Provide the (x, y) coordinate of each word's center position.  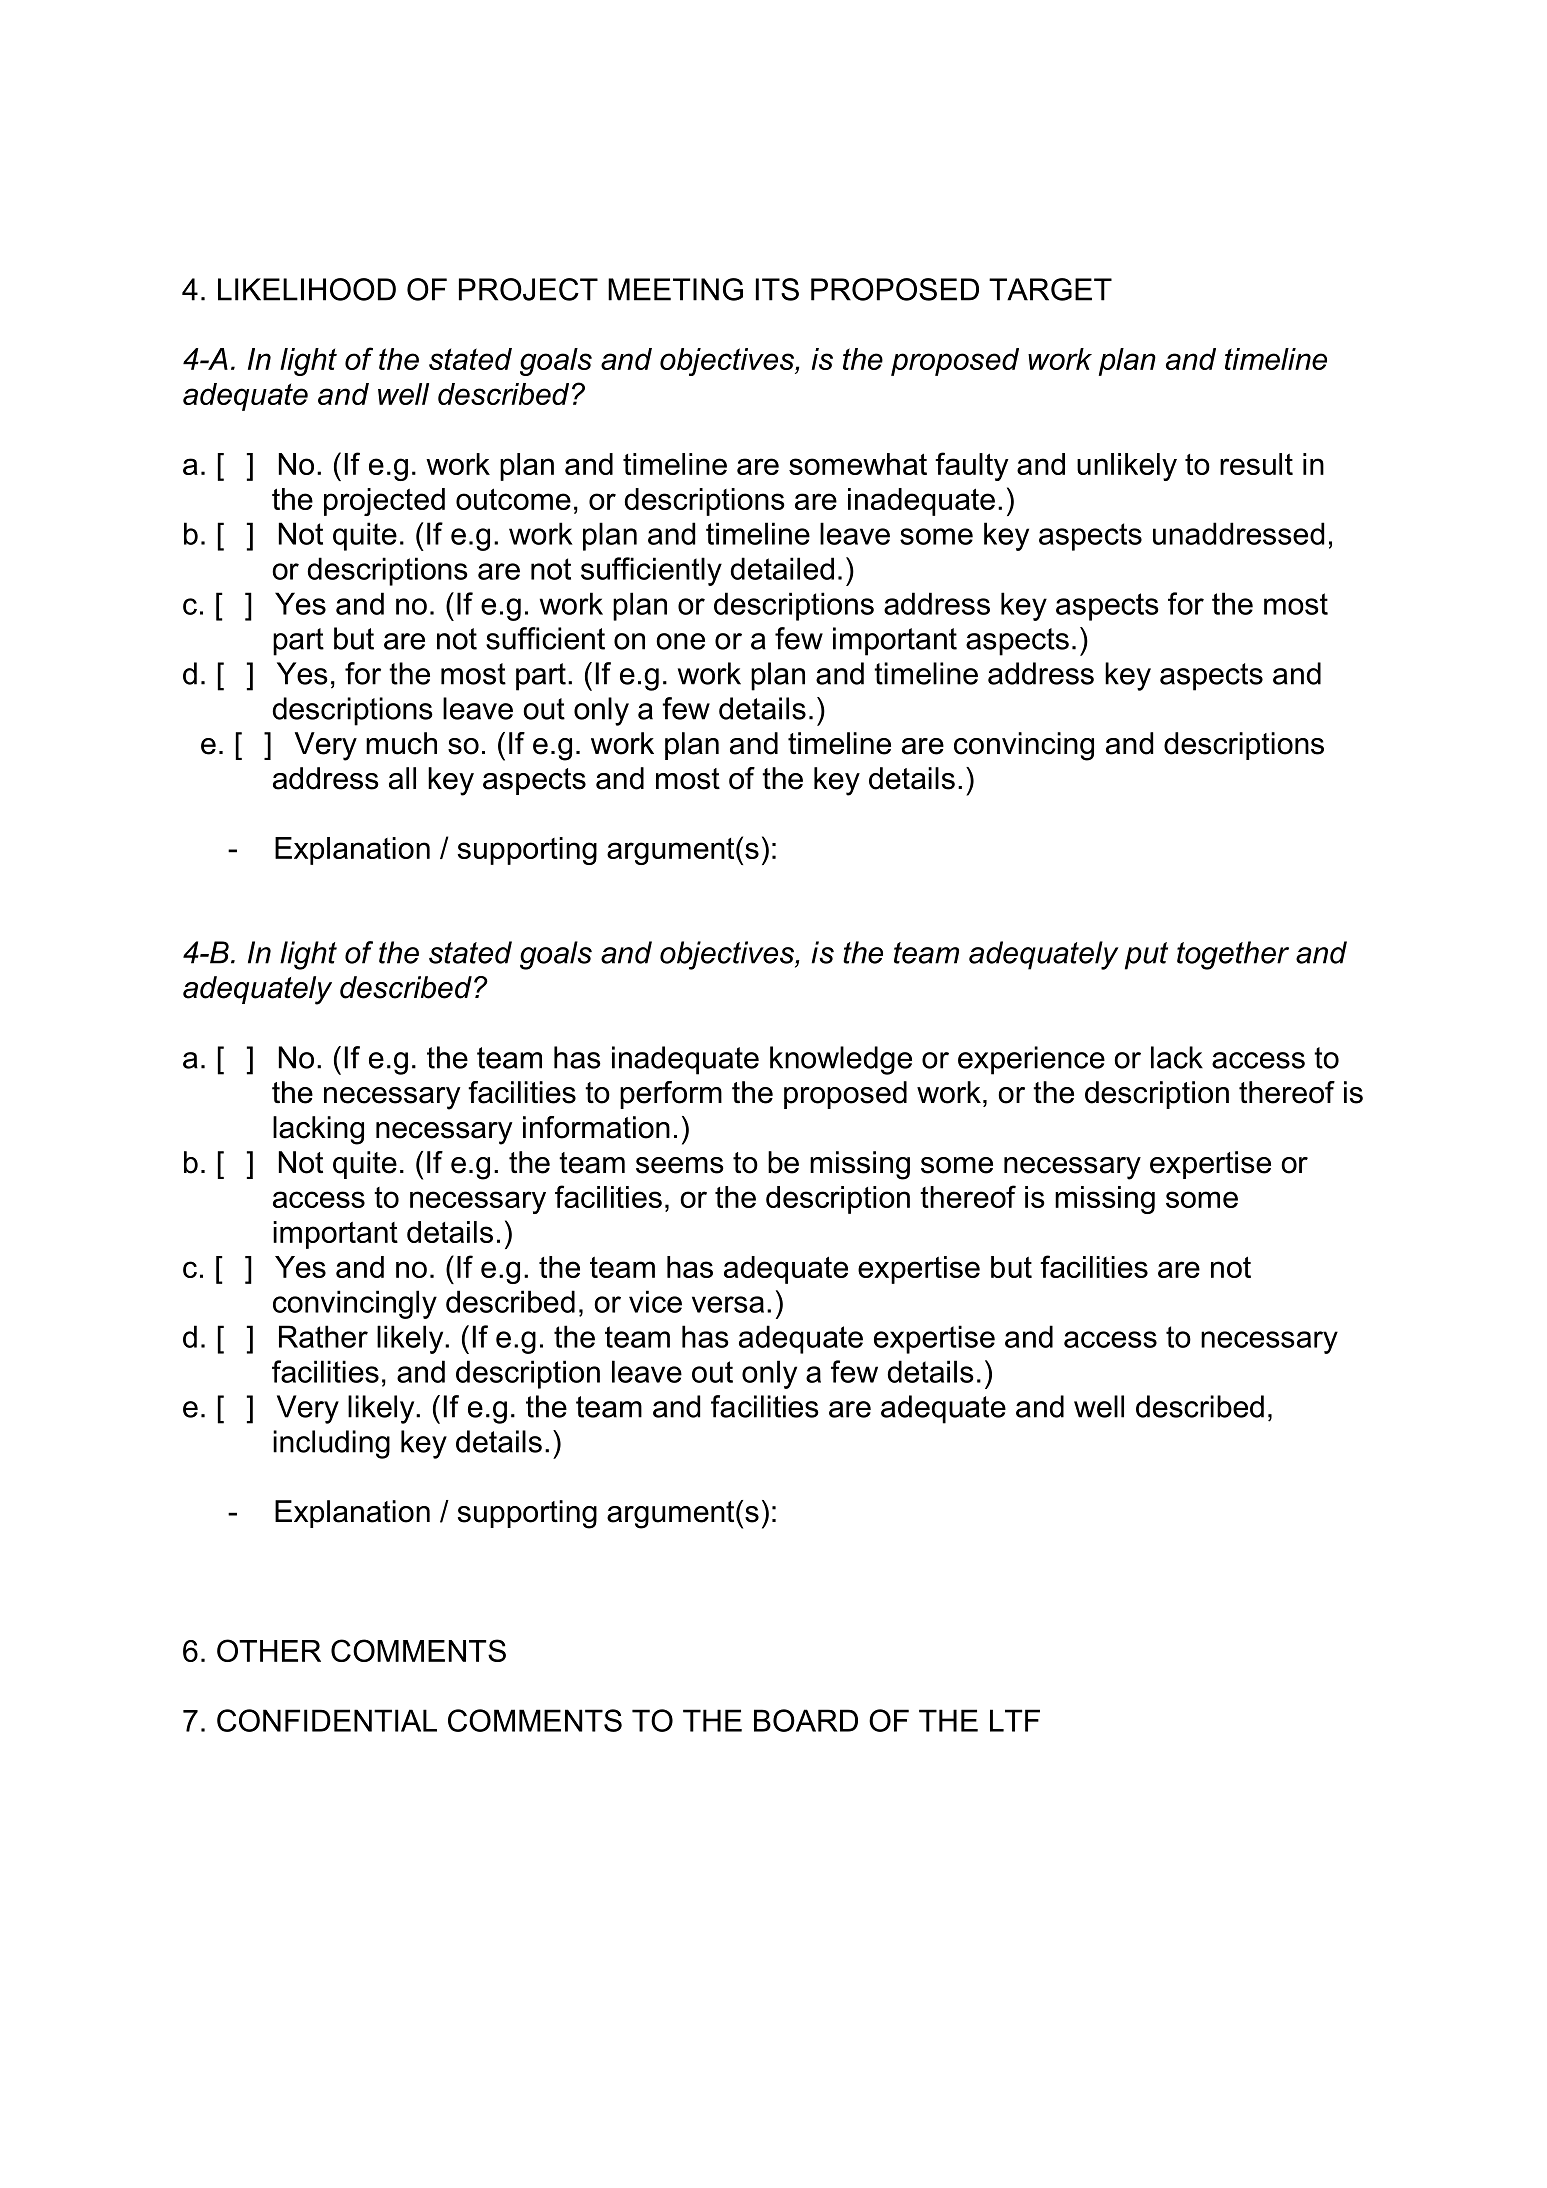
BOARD (806, 1720)
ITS (777, 289)
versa (728, 1304)
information (596, 1127)
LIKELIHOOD (307, 289)
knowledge (841, 1060)
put (1146, 956)
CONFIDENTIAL (327, 1720)
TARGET (1050, 289)
